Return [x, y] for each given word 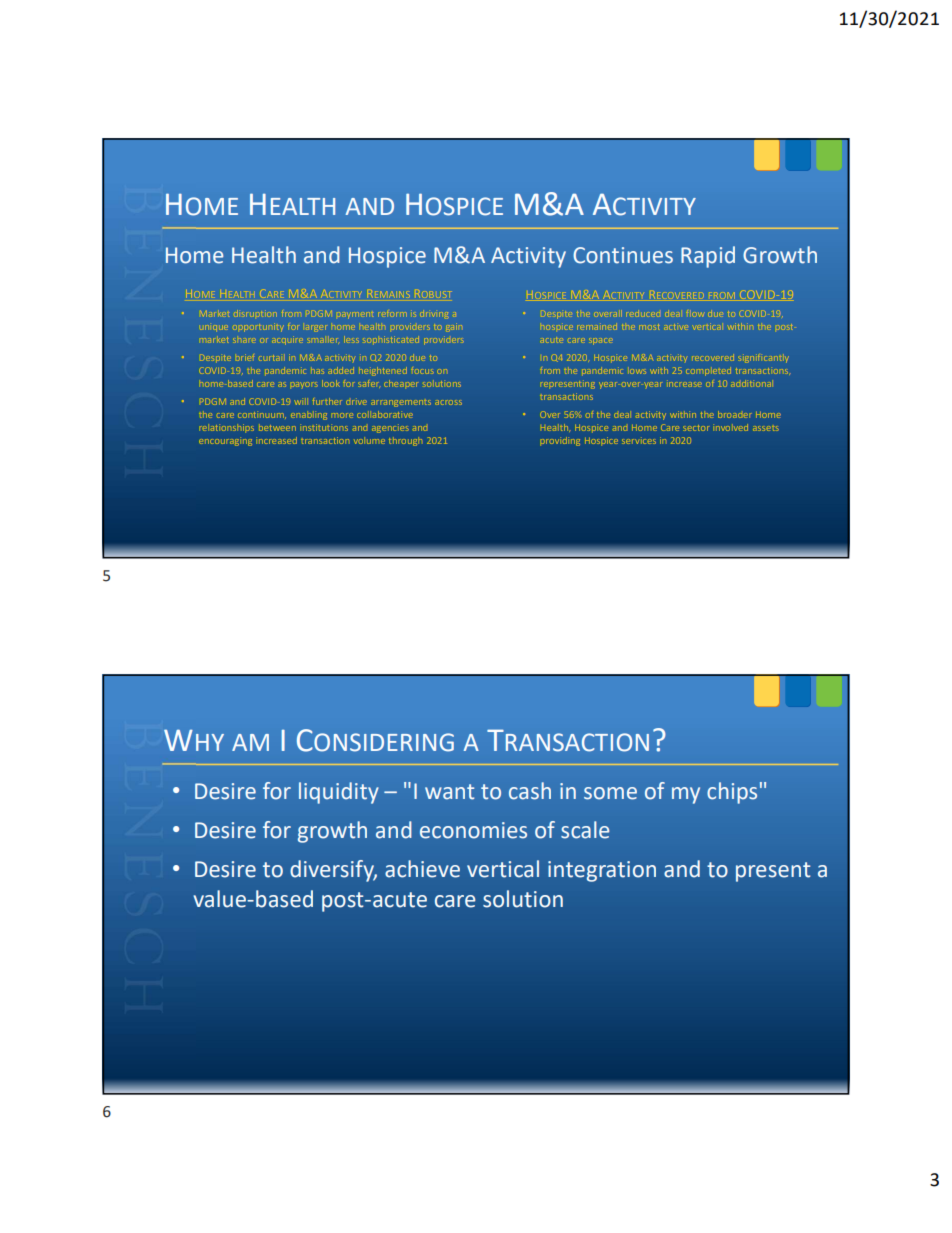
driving [434, 315]
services [639, 440]
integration [602, 871]
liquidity [339, 793]
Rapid [708, 257]
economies [473, 830]
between [277, 427]
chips [732, 793]
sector [696, 428]
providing [560, 441]
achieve [422, 869]
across [448, 402]
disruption [255, 313]
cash [530, 791]
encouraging [225, 441]
